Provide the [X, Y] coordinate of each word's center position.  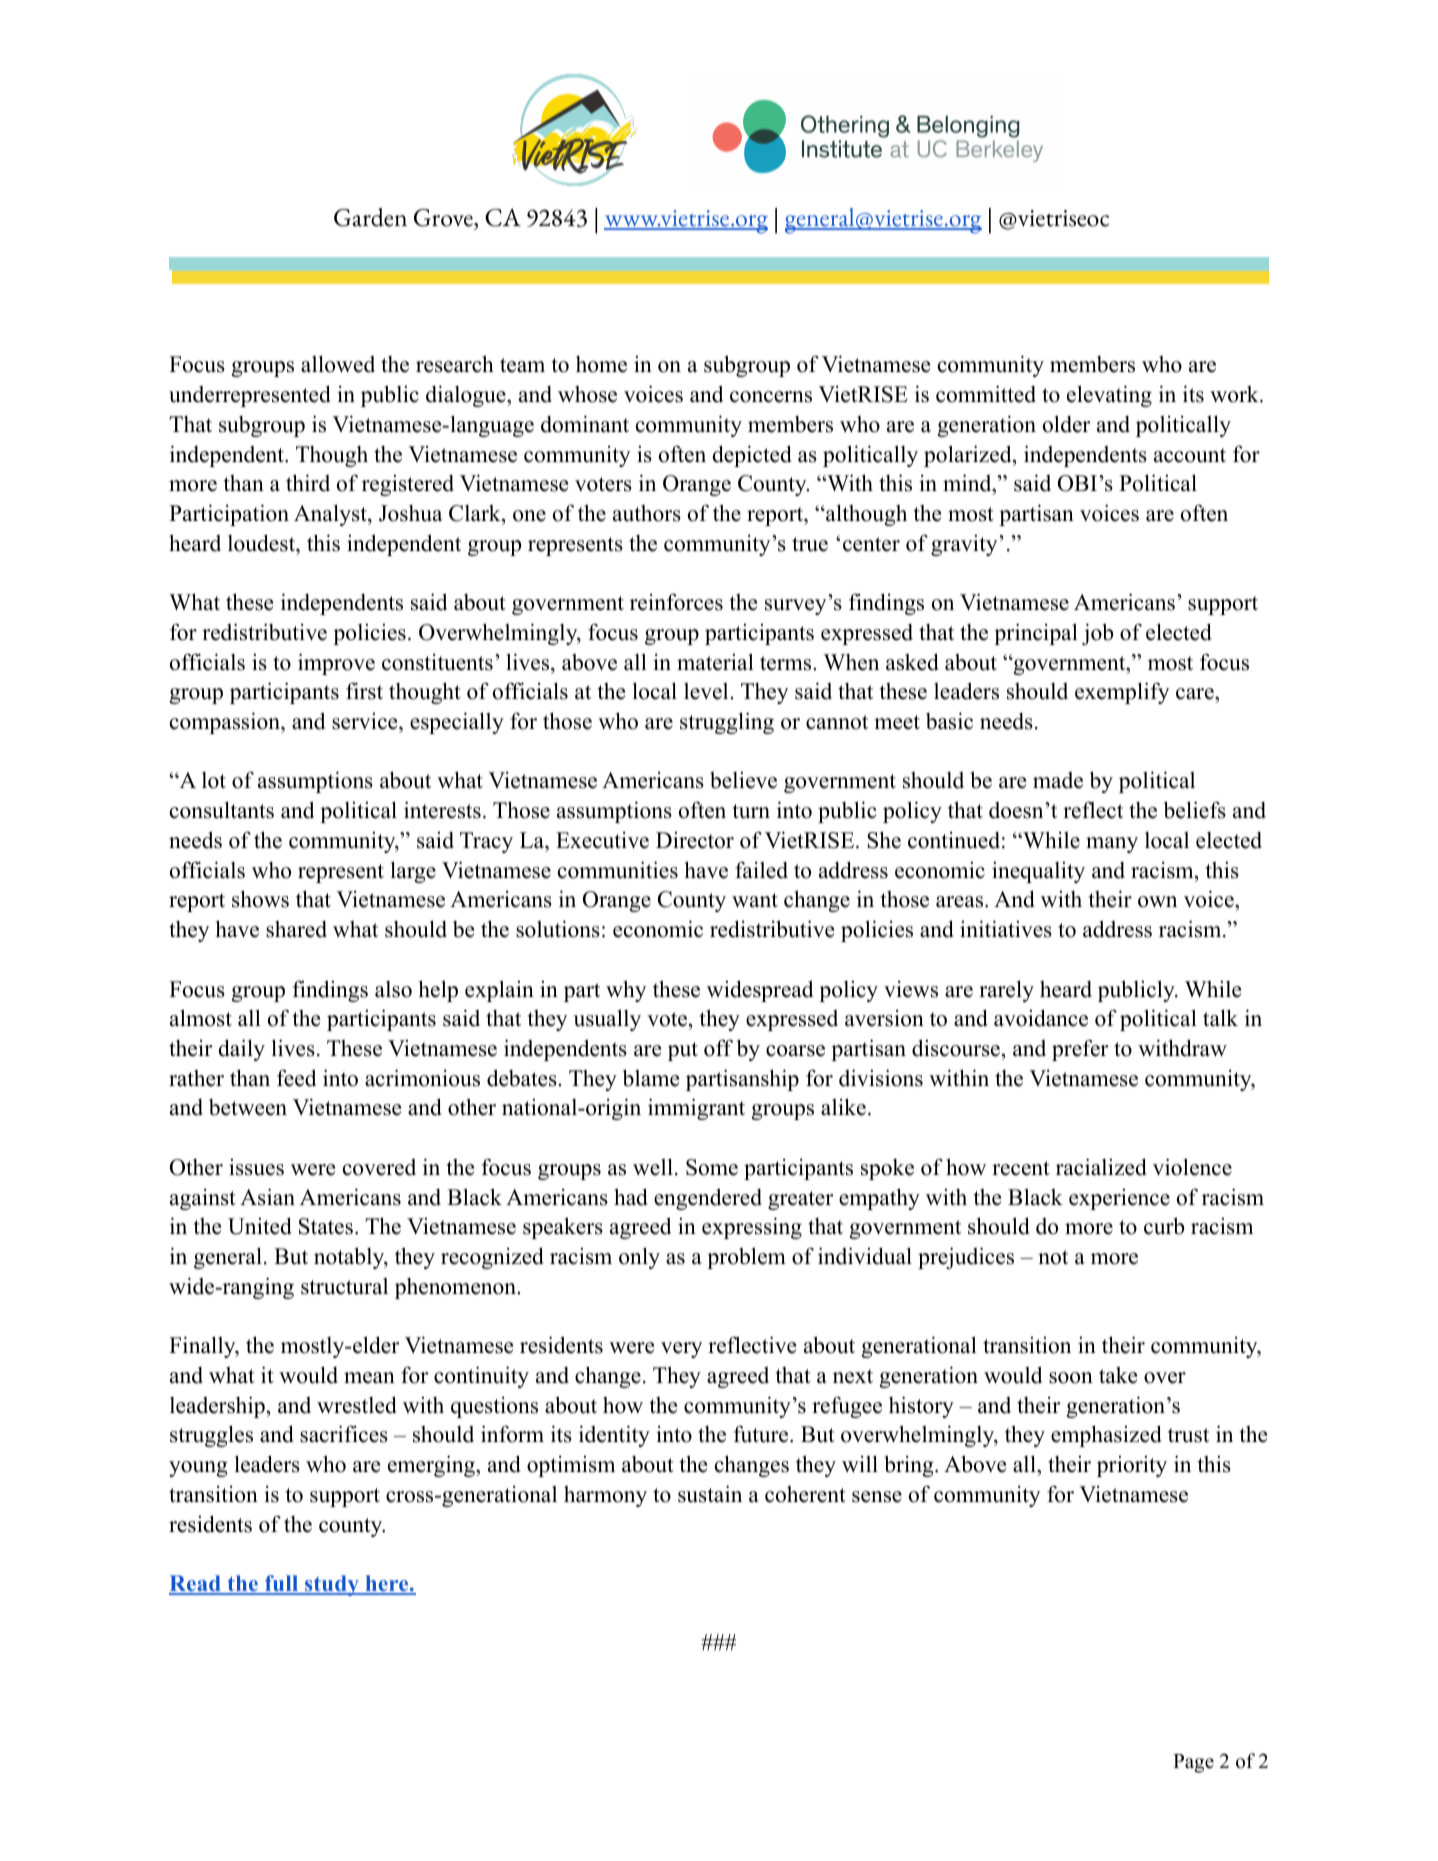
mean [369, 1378]
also [393, 989]
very [681, 1350]
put [683, 1051]
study [332, 1585]
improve [336, 664]
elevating [1109, 396]
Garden [370, 217]
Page [1193, 1763]
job [1097, 634]
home [601, 364]
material [715, 662]
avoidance [1041, 1018]
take [1118, 1375]
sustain [710, 1494]
